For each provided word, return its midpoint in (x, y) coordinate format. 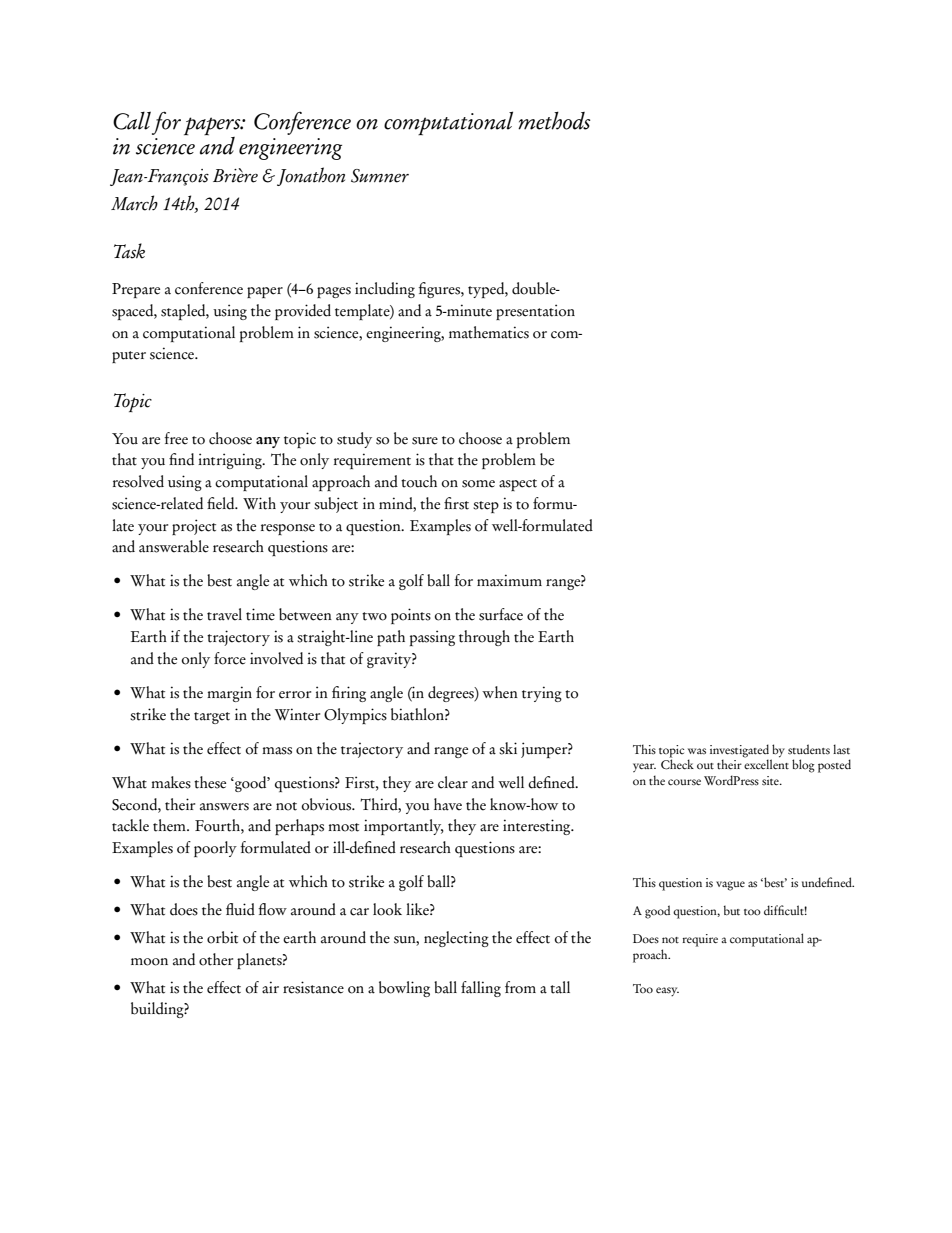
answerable (174, 546)
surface (501, 614)
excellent (766, 763)
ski (508, 748)
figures (440, 290)
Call (132, 120)
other (216, 959)
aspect (518, 485)
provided (303, 312)
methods (554, 120)
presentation (535, 312)
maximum (509, 580)
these (210, 782)
